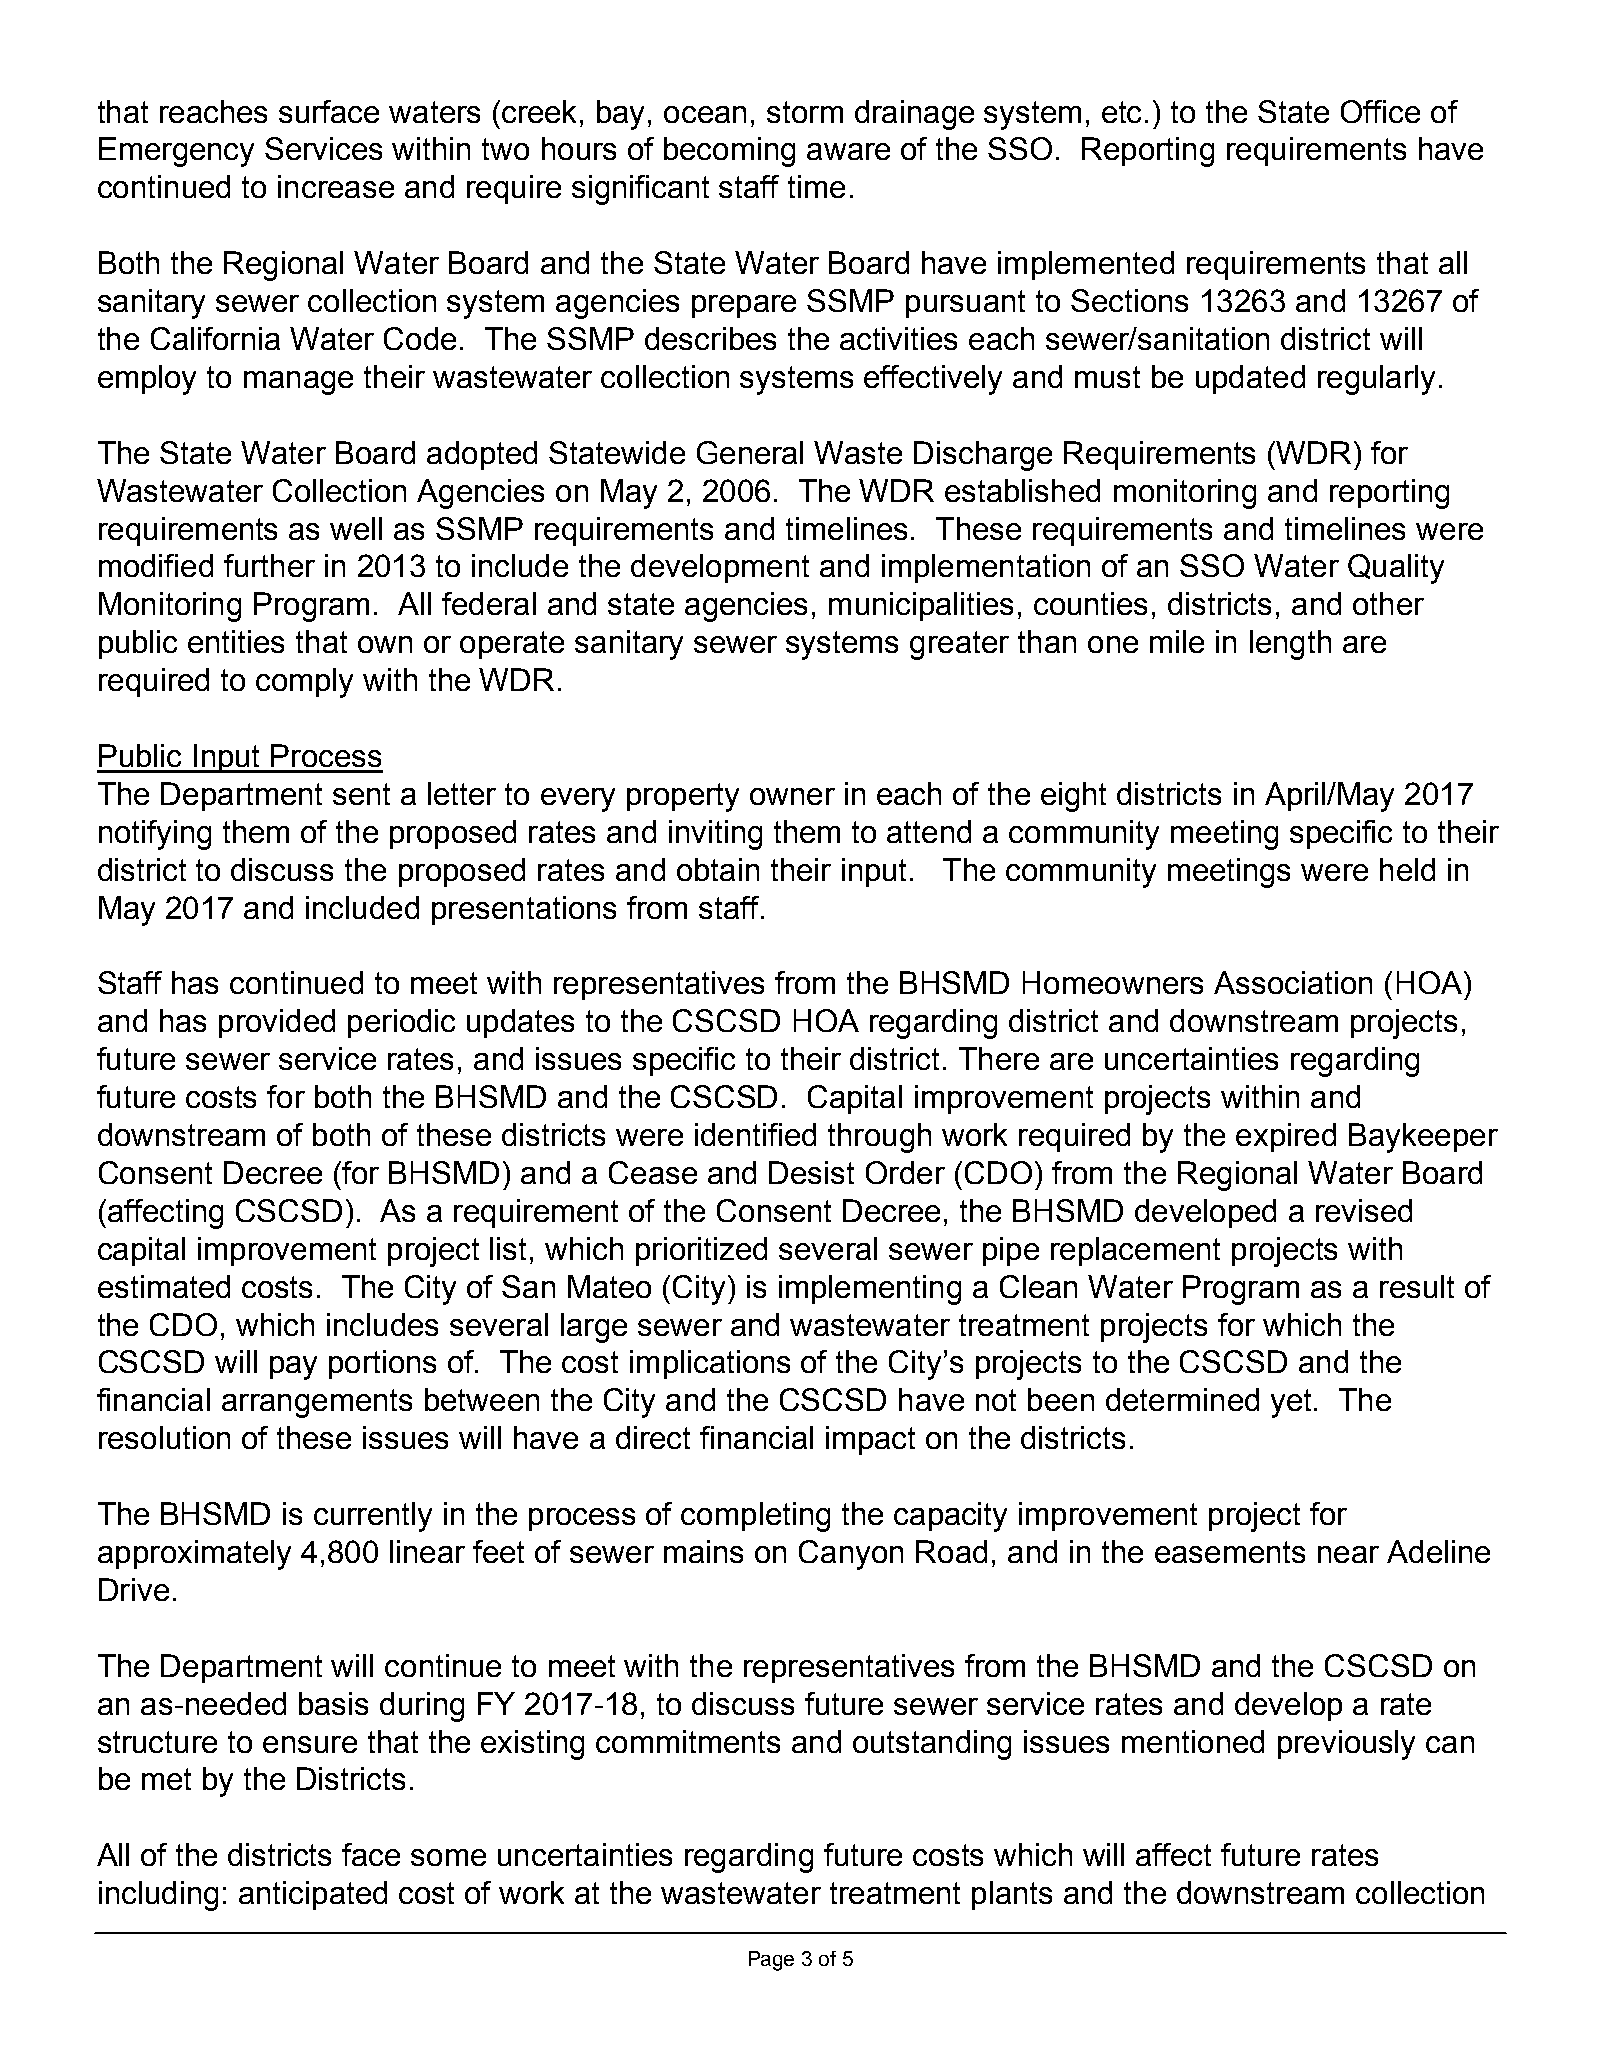  Describe the element at coordinates (313, 1895) in the screenshot. I see `anticipated` at that location.
